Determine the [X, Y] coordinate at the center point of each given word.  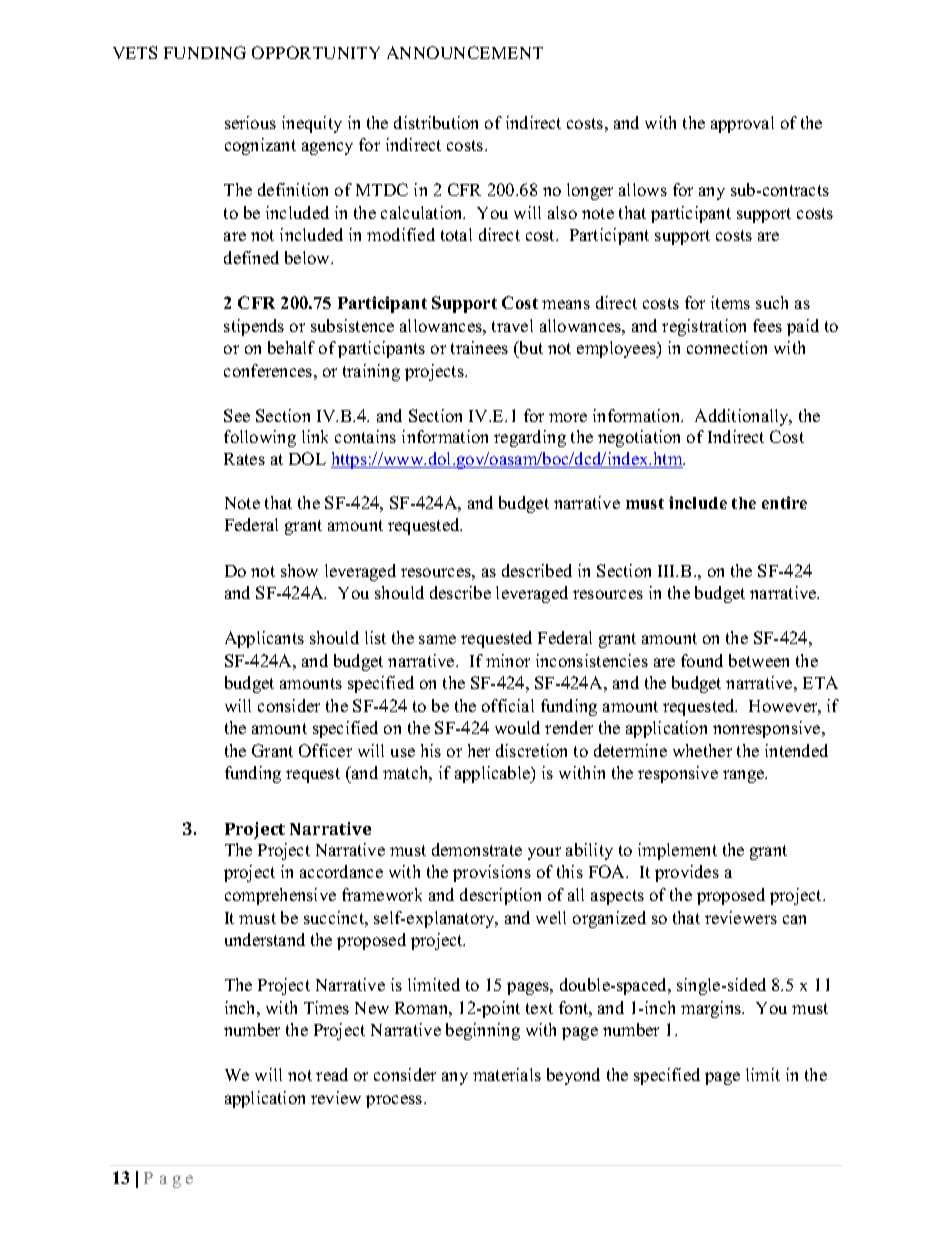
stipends [254, 327]
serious [250, 122]
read [332, 1074]
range [745, 776]
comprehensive [280, 896]
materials [507, 1074]
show [299, 570]
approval [742, 124]
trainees [479, 347]
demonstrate [477, 849]
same [437, 639]
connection [727, 347]
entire [784, 502]
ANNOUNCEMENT [465, 52]
